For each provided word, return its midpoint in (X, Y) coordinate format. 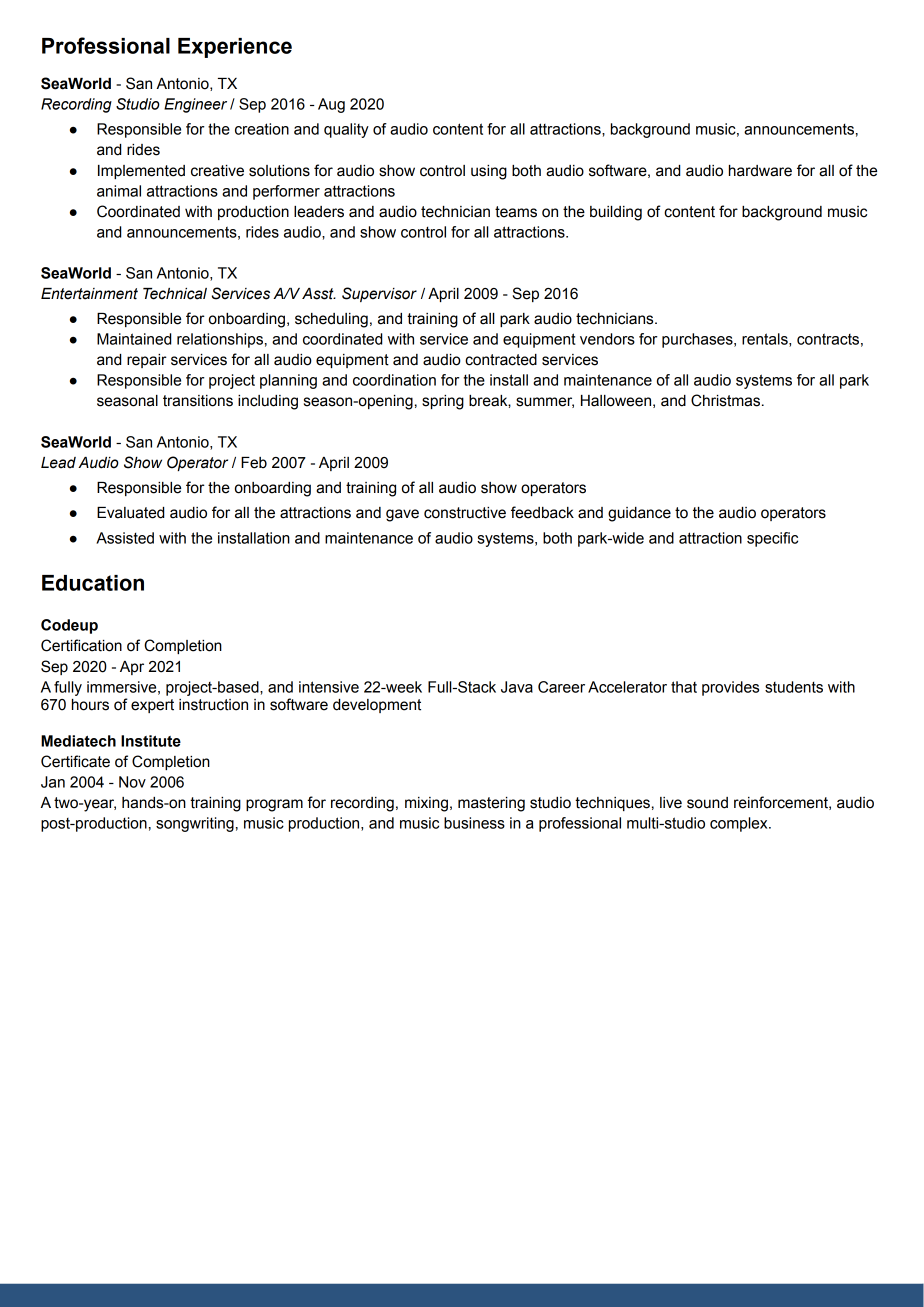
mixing (426, 804)
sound (707, 803)
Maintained (134, 339)
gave (402, 515)
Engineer (195, 105)
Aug (331, 105)
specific (772, 539)
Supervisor (379, 294)
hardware (760, 171)
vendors (607, 339)
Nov (132, 782)
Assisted (125, 538)
